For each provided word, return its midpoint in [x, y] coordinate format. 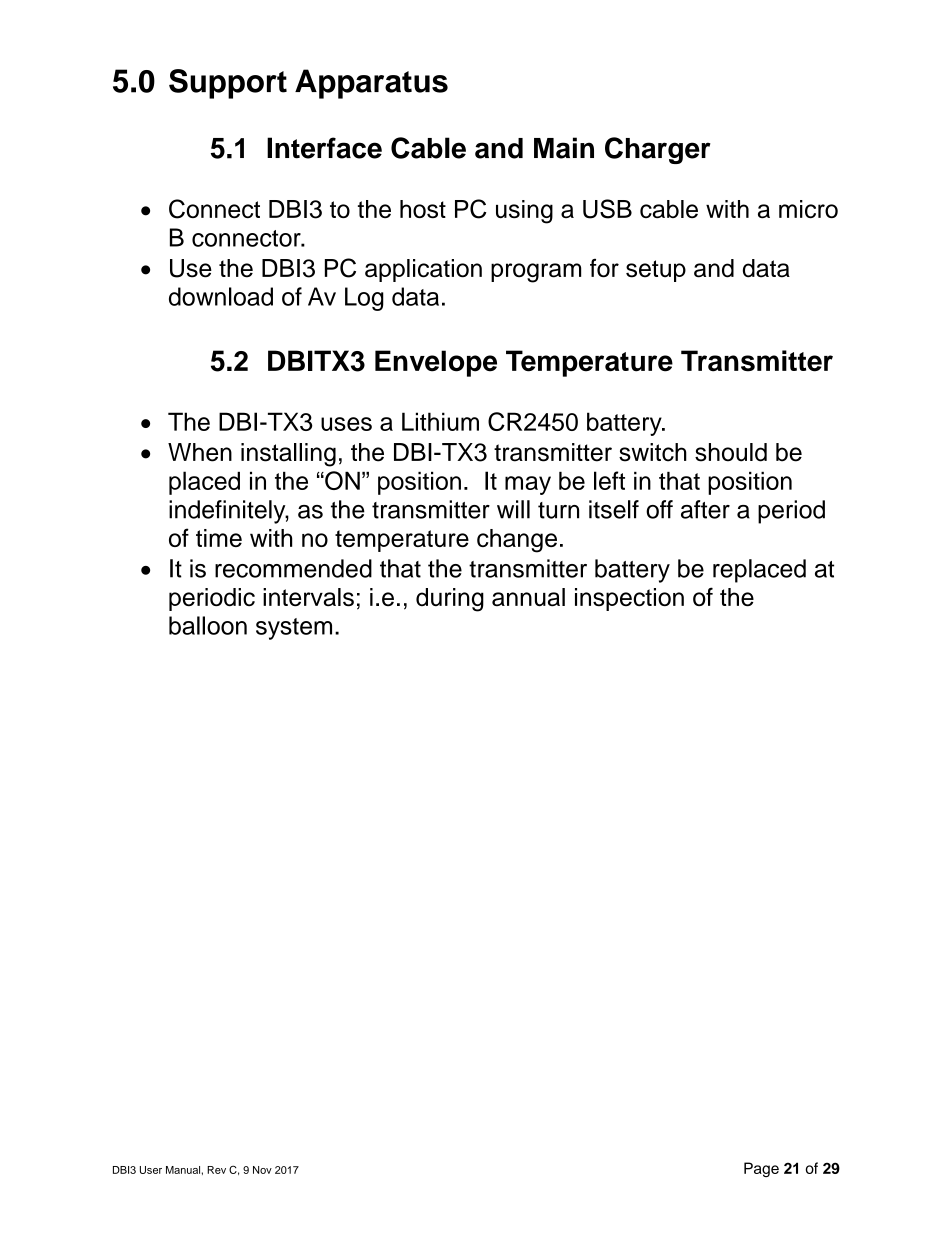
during [450, 600]
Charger [658, 150]
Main [564, 148]
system [294, 629]
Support [228, 84]
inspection [629, 599]
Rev [216, 1170]
